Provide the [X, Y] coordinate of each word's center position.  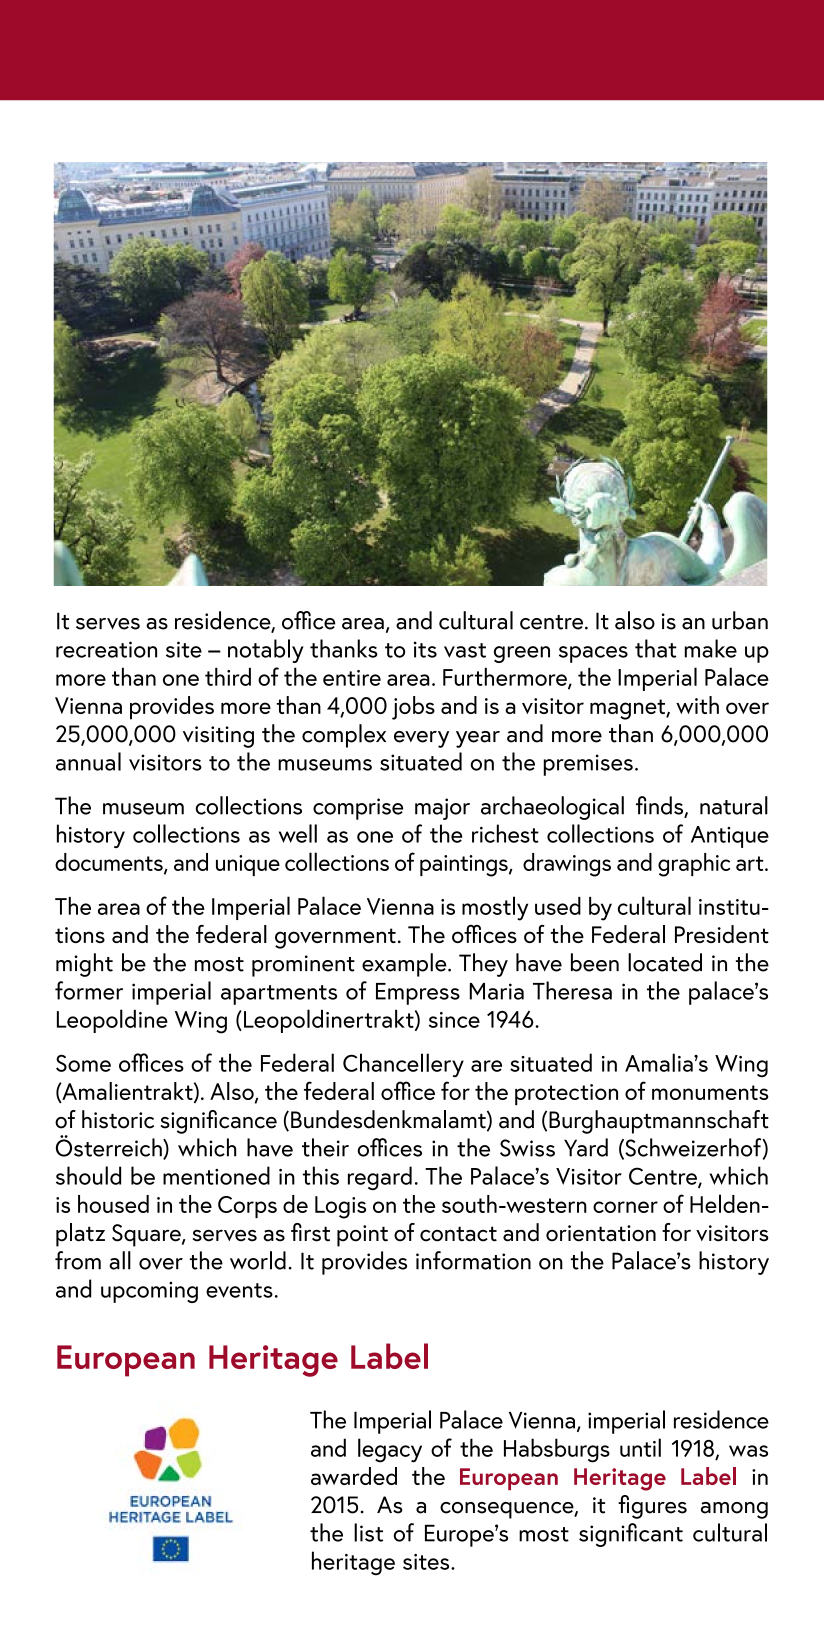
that [655, 648]
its [425, 649]
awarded [354, 1476]
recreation [106, 649]
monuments [710, 1092]
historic [118, 1119]
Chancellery [403, 1065]
